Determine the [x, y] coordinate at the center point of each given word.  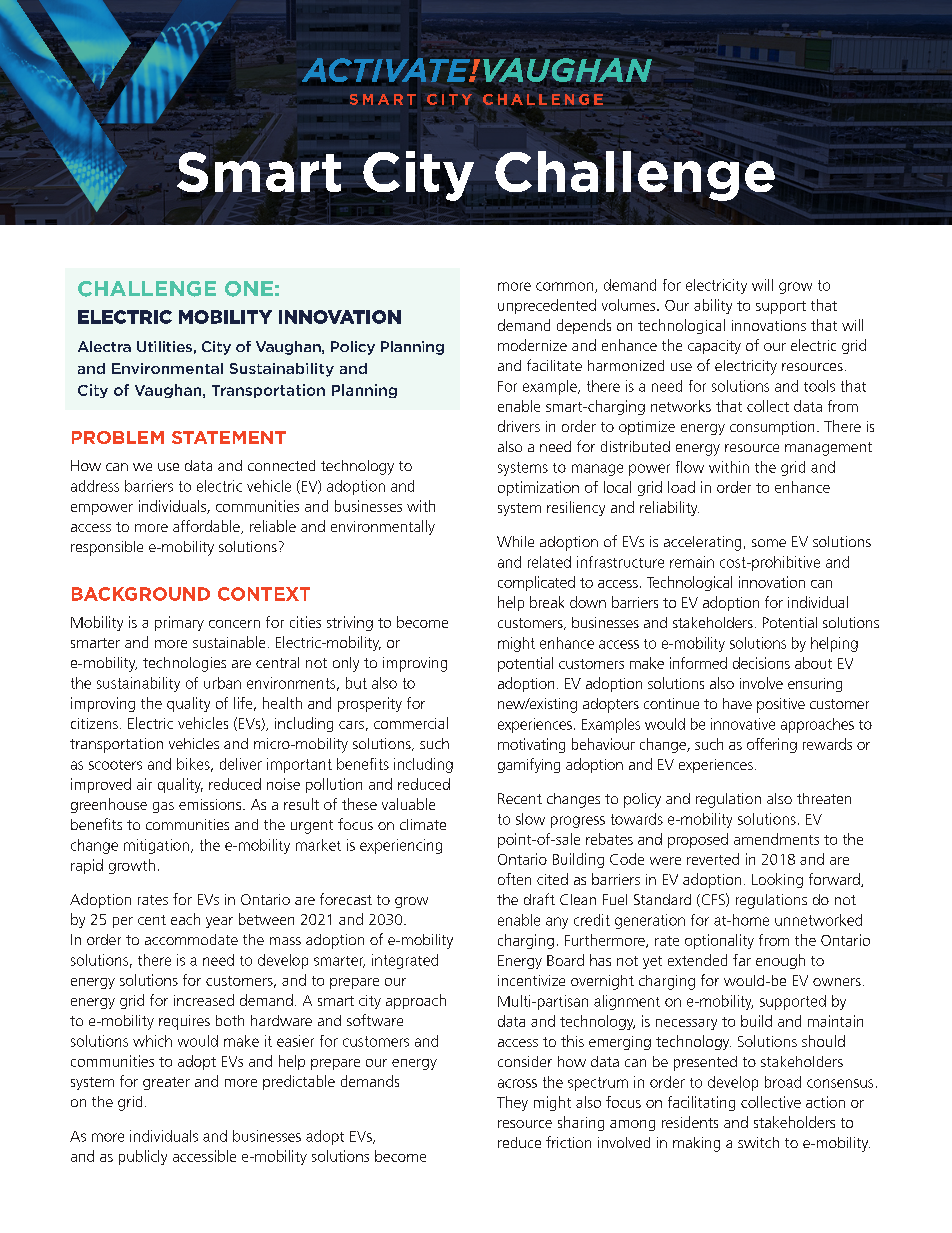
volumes [630, 305]
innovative [743, 724]
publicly [143, 1157]
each [185, 919]
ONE [249, 289]
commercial [411, 723]
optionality [719, 941]
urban [222, 683]
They [512, 1103]
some [769, 543]
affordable [207, 527]
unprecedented [547, 306]
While [515, 541]
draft [539, 899]
